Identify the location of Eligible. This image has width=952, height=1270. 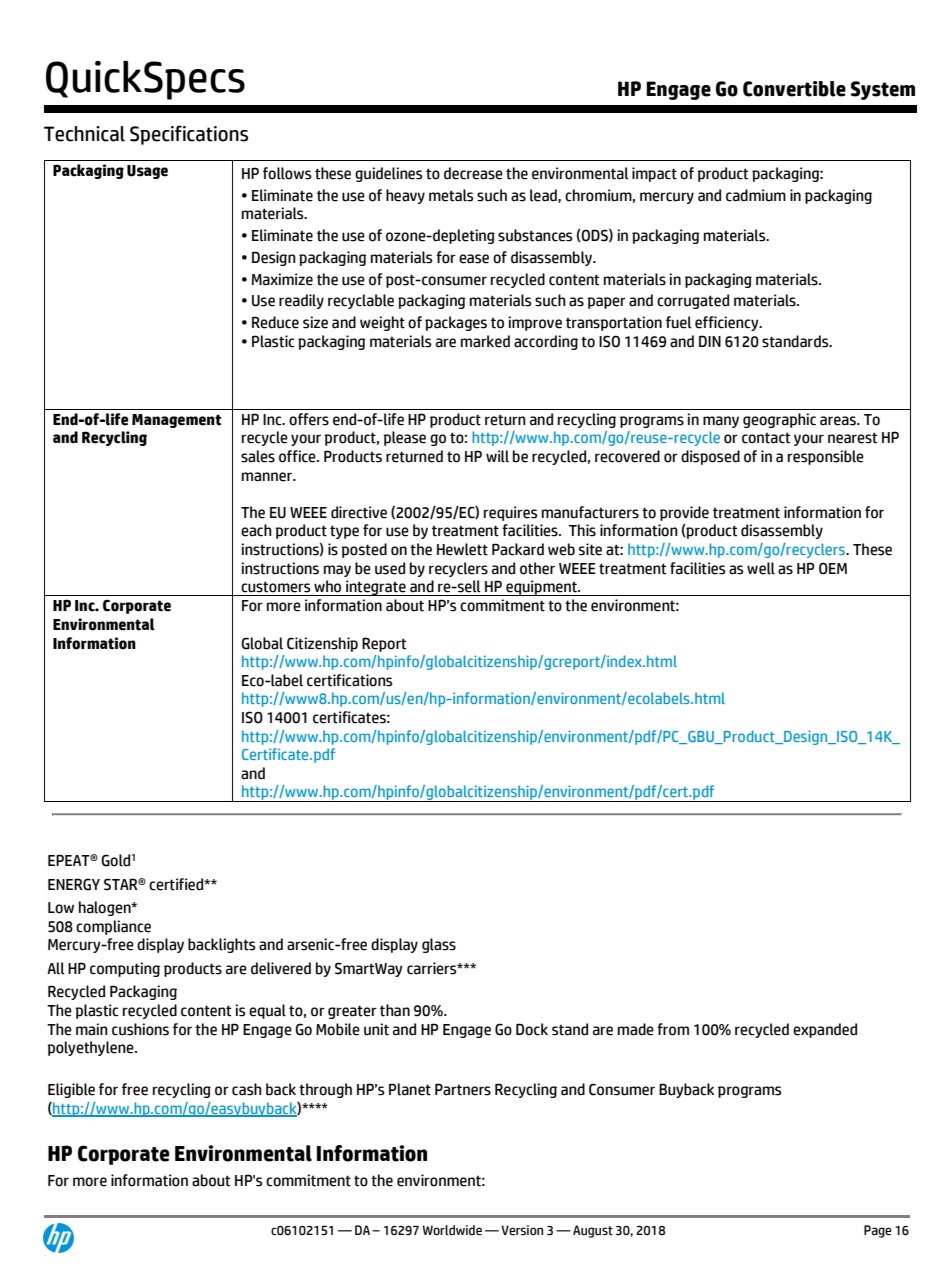
(71, 1090).
